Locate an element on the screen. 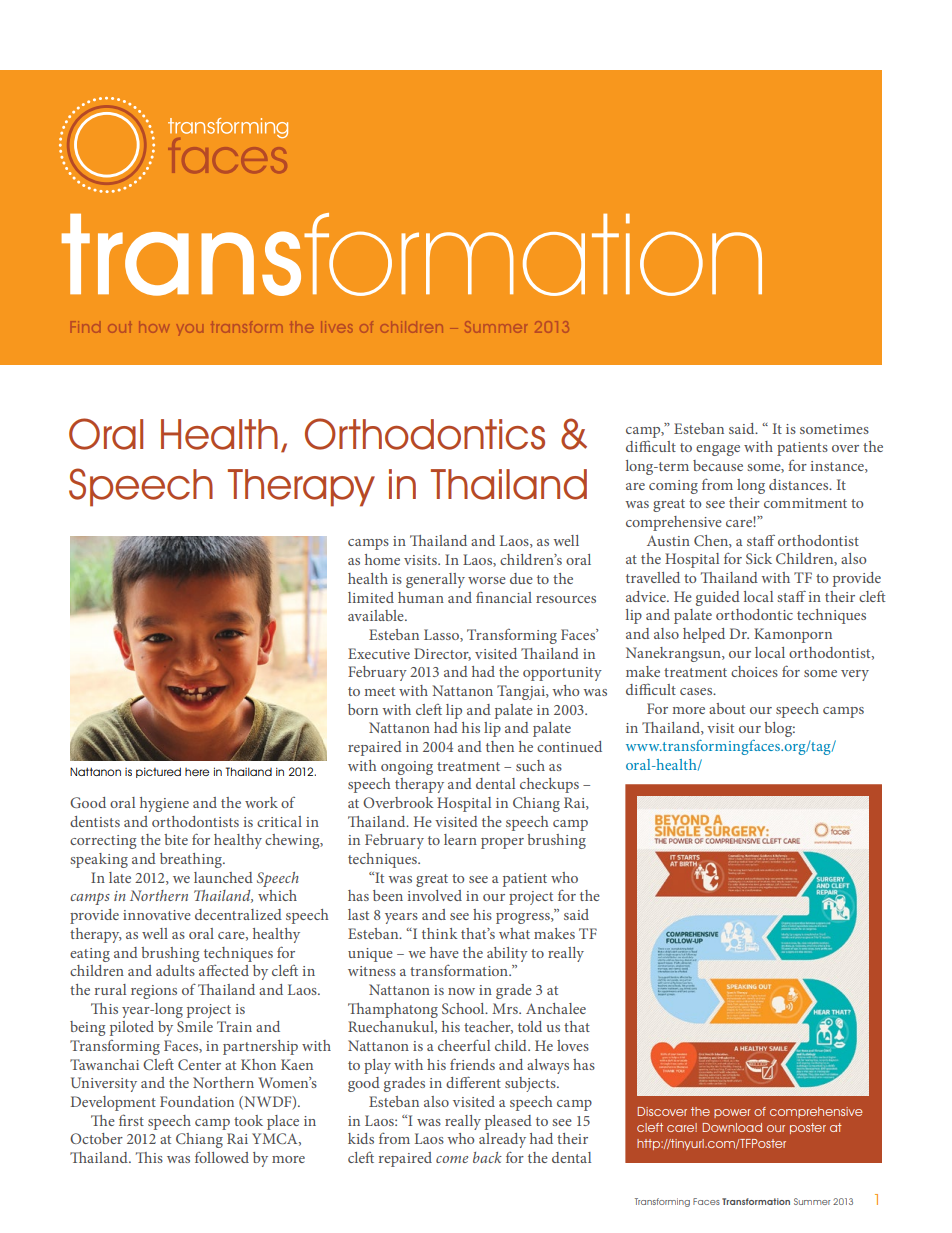 The image size is (952, 1233). home is located at coordinates (382, 559).
